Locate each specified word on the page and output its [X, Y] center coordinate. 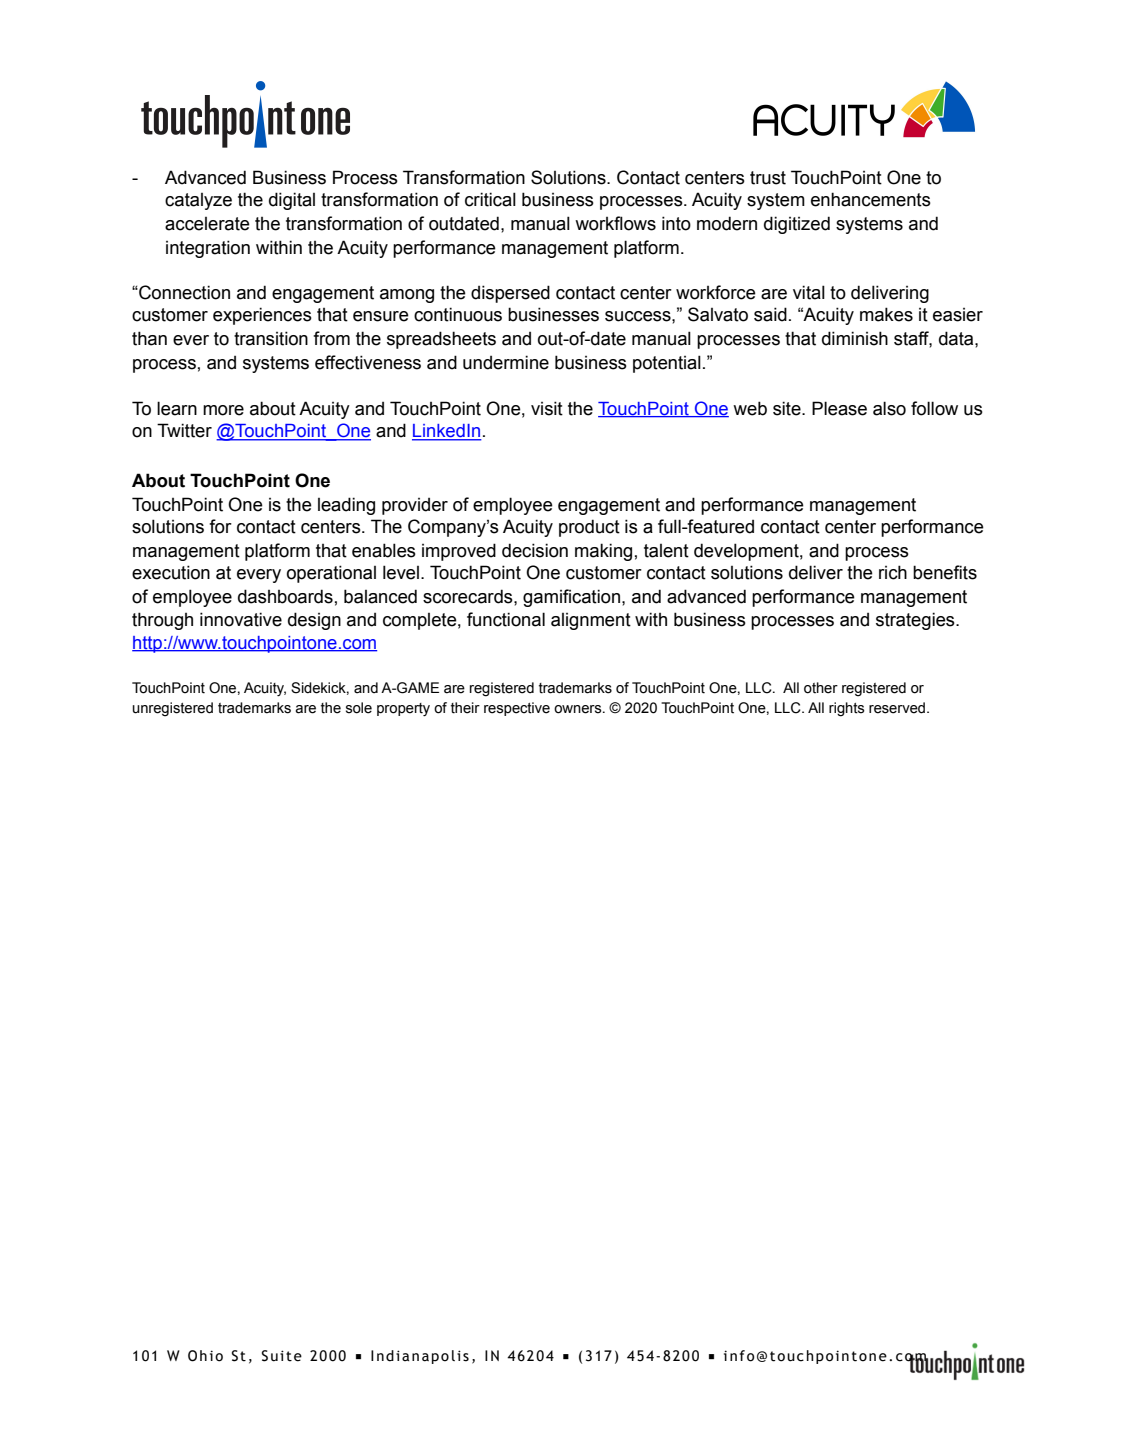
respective [517, 709]
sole [359, 708]
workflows [615, 223]
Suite [282, 1356]
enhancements [871, 199]
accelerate [207, 224]
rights [847, 709]
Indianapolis [420, 1357]
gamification [571, 598]
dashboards [285, 596]
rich [893, 572]
